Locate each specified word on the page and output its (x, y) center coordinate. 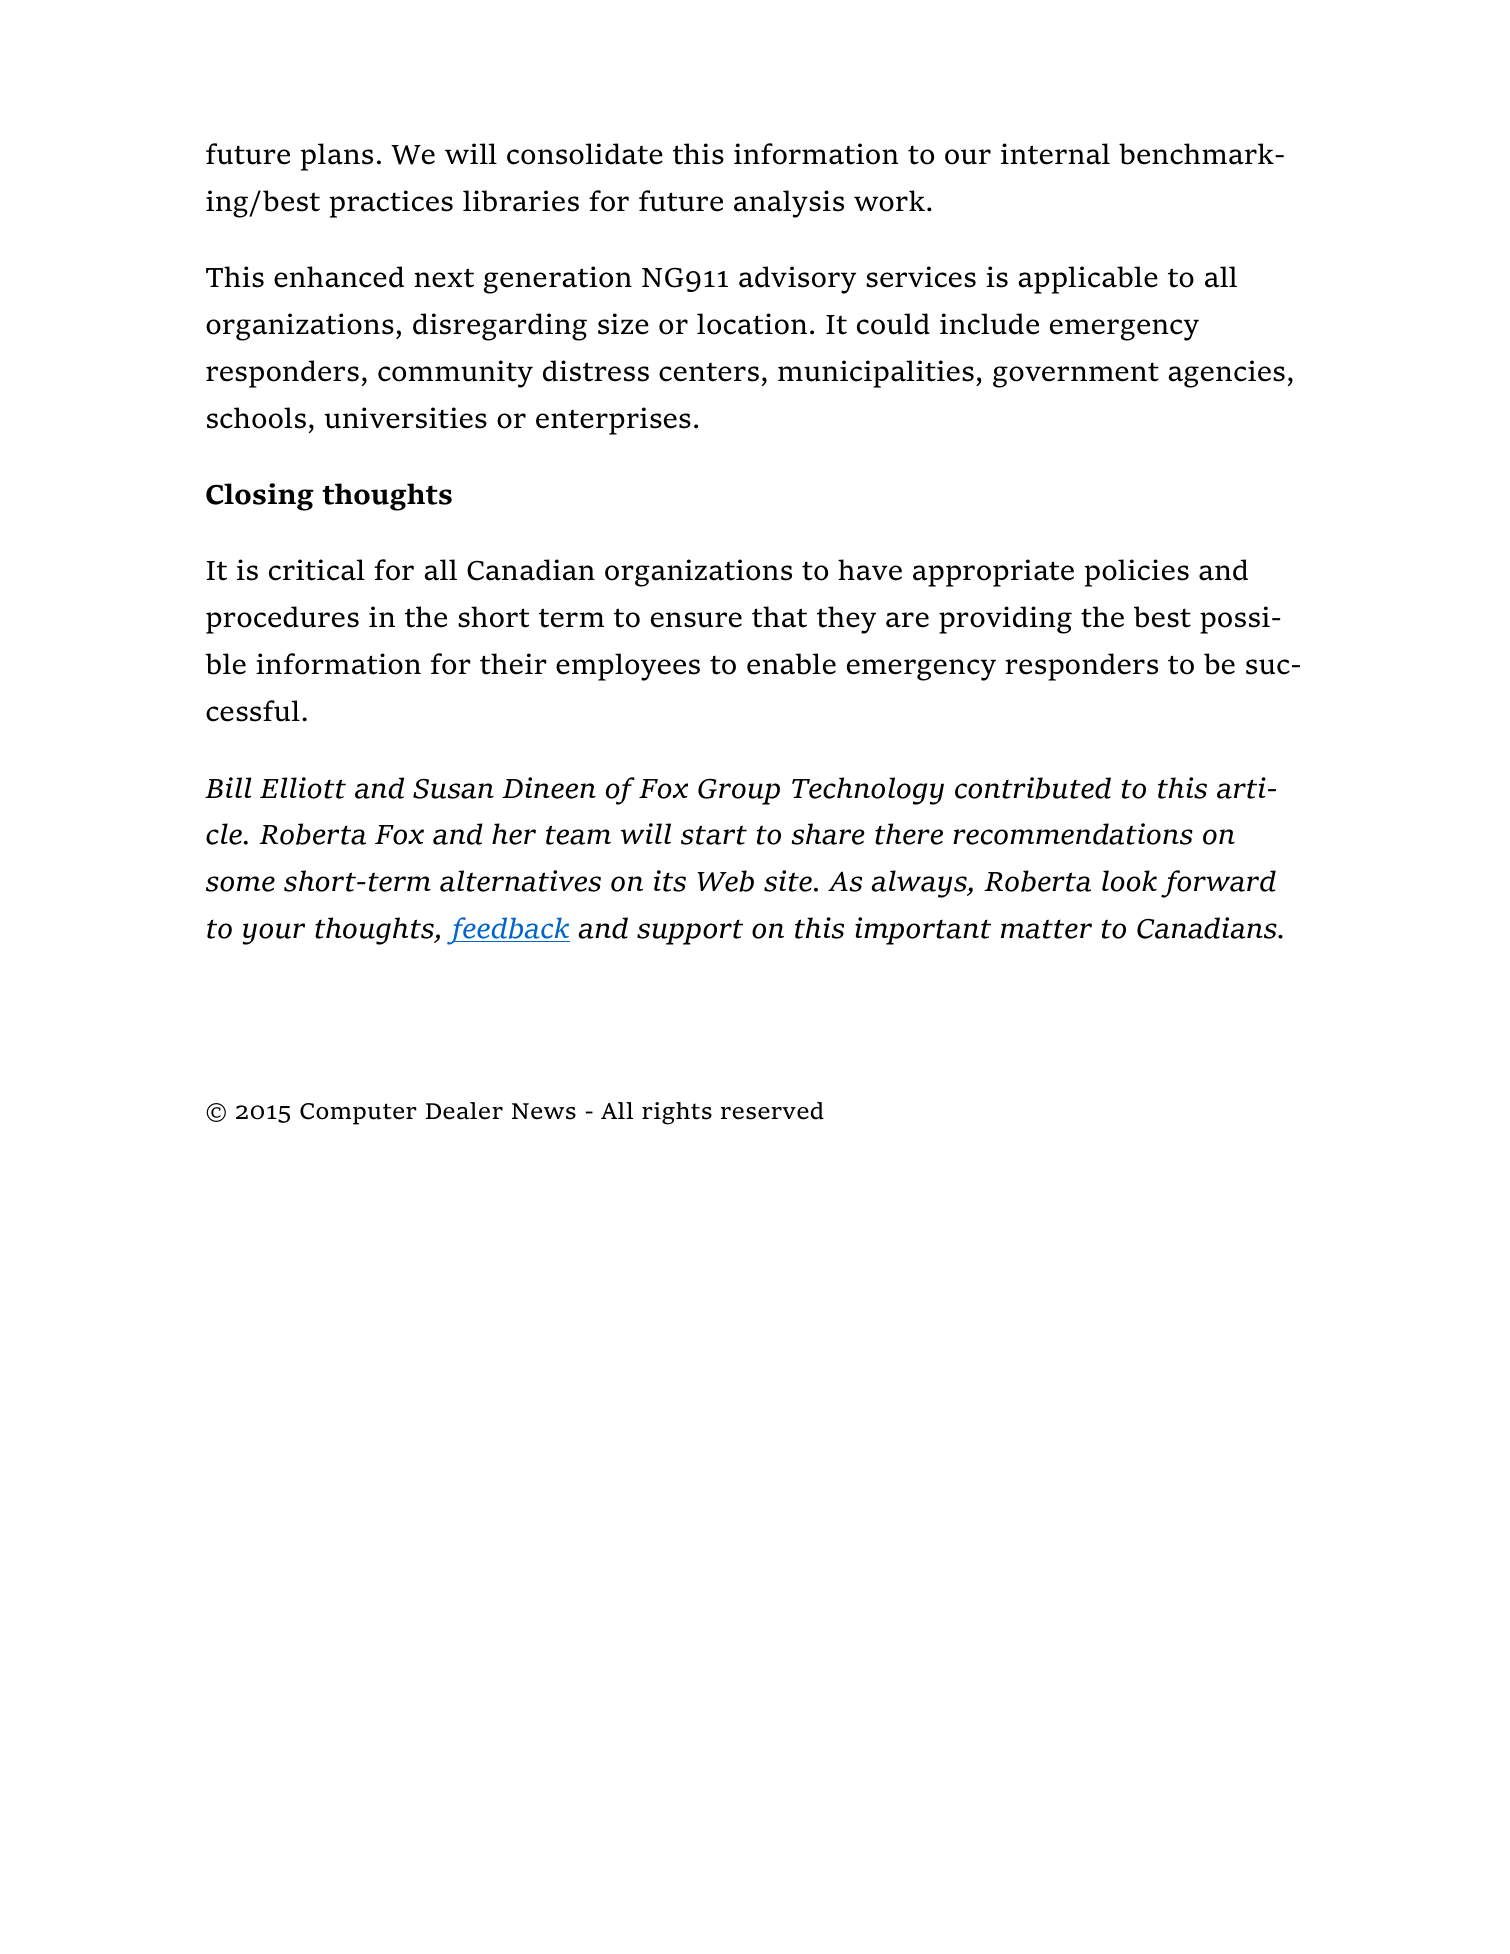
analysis (789, 204)
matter (1046, 929)
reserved (772, 1111)
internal (1055, 154)
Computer (358, 1114)
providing (1005, 620)
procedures (282, 620)
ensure (696, 620)
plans (337, 157)
